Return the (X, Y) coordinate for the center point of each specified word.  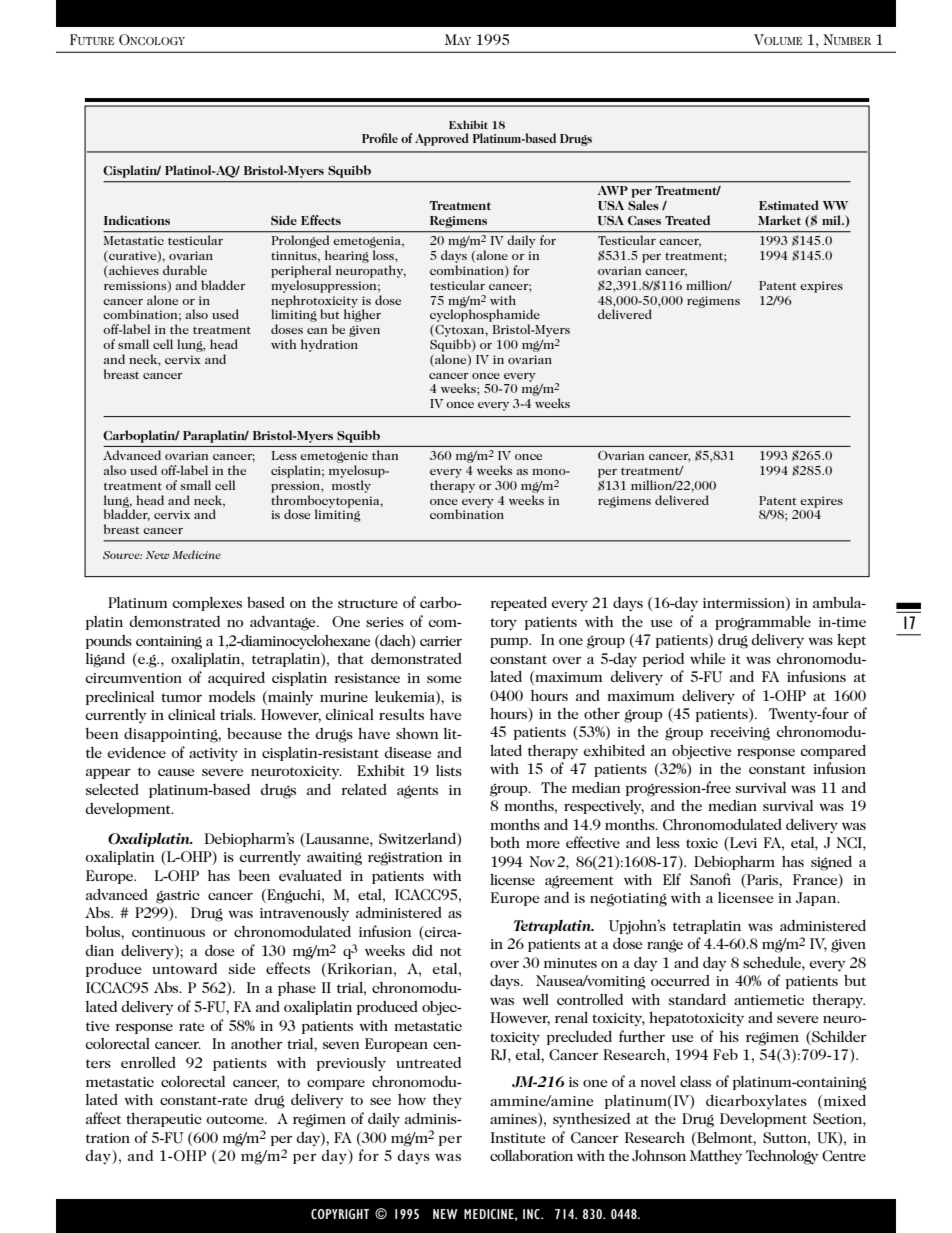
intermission (745, 604)
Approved (442, 139)
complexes (207, 604)
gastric (178, 897)
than (385, 455)
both (505, 842)
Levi (742, 844)
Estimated (789, 205)
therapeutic (164, 1120)
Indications (137, 220)
